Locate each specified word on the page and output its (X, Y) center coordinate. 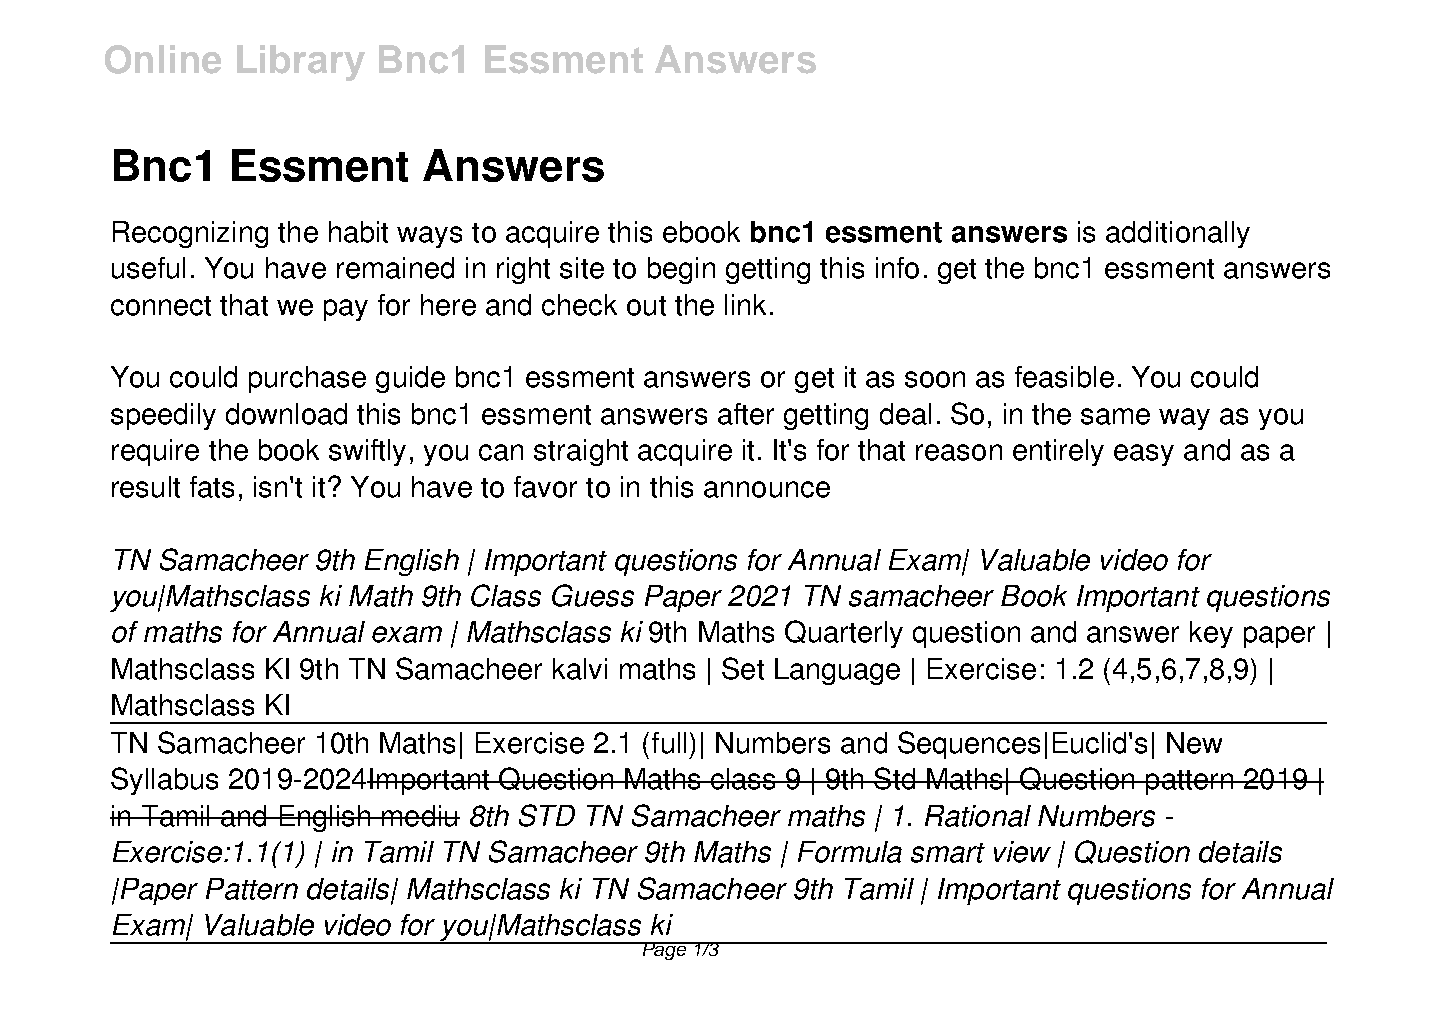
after (746, 414)
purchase (307, 379)
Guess (593, 595)
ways (429, 237)
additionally (1178, 234)
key (1211, 634)
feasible (1064, 377)
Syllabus (164, 781)
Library (301, 63)
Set (743, 668)
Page (664, 951)
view (1022, 852)
